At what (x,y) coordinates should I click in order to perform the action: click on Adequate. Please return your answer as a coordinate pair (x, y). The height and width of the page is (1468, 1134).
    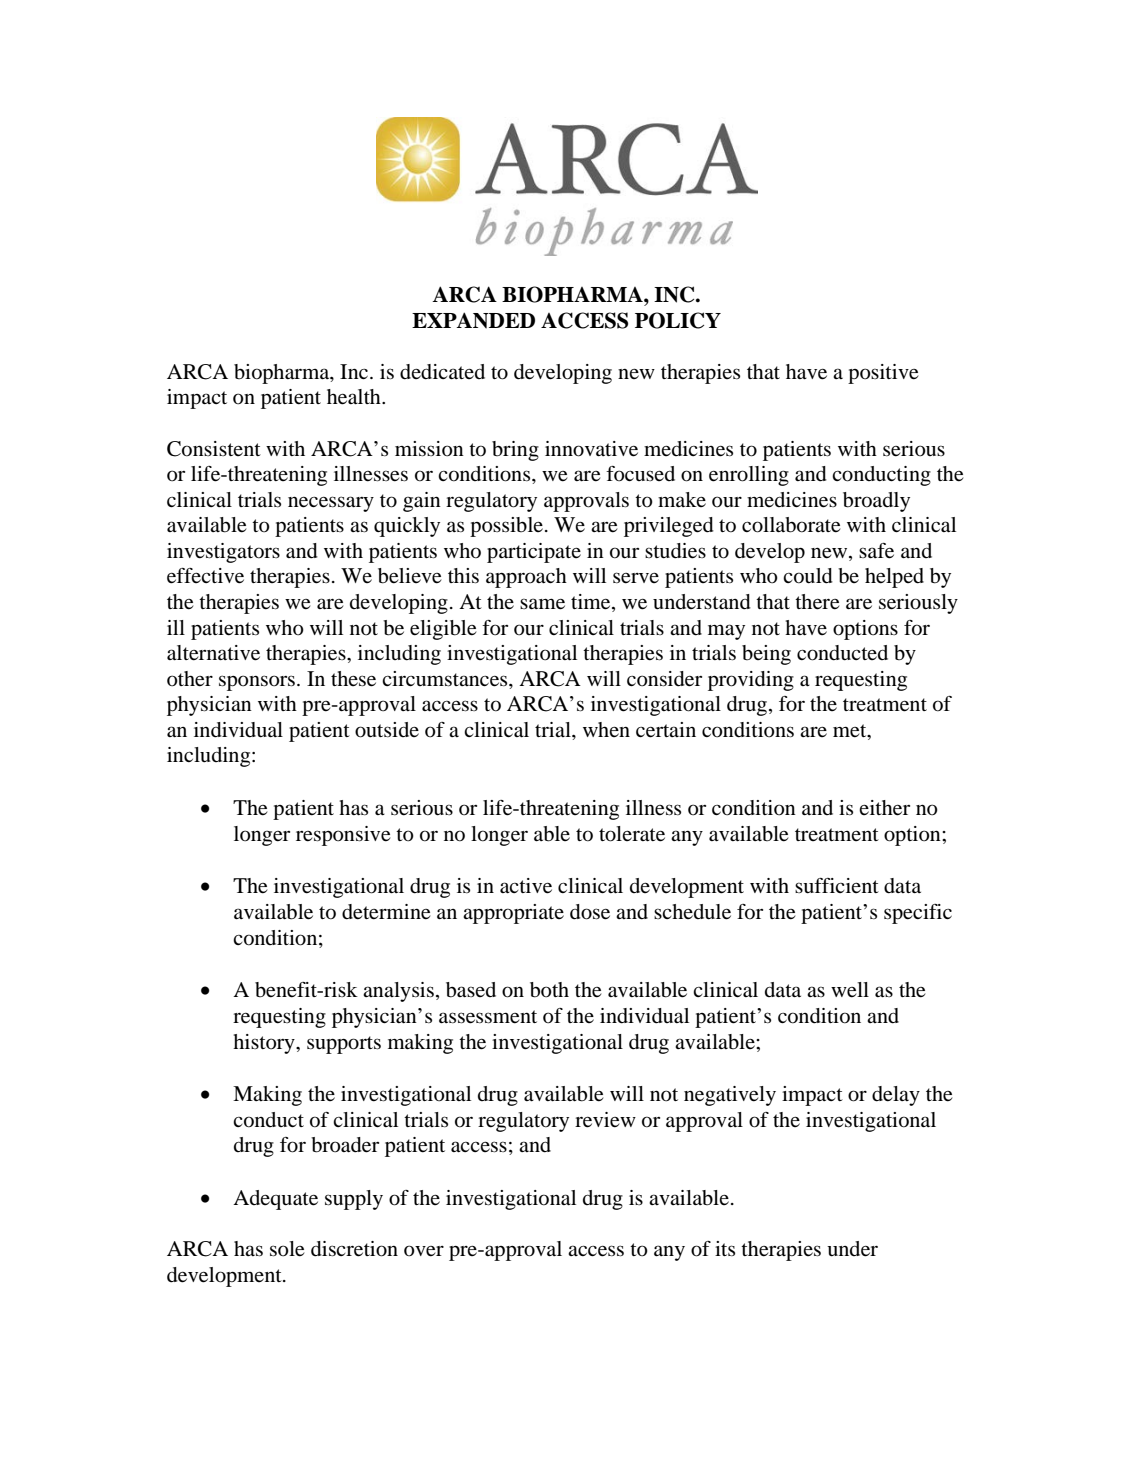
    Looking at the image, I should click on (275, 1200).
